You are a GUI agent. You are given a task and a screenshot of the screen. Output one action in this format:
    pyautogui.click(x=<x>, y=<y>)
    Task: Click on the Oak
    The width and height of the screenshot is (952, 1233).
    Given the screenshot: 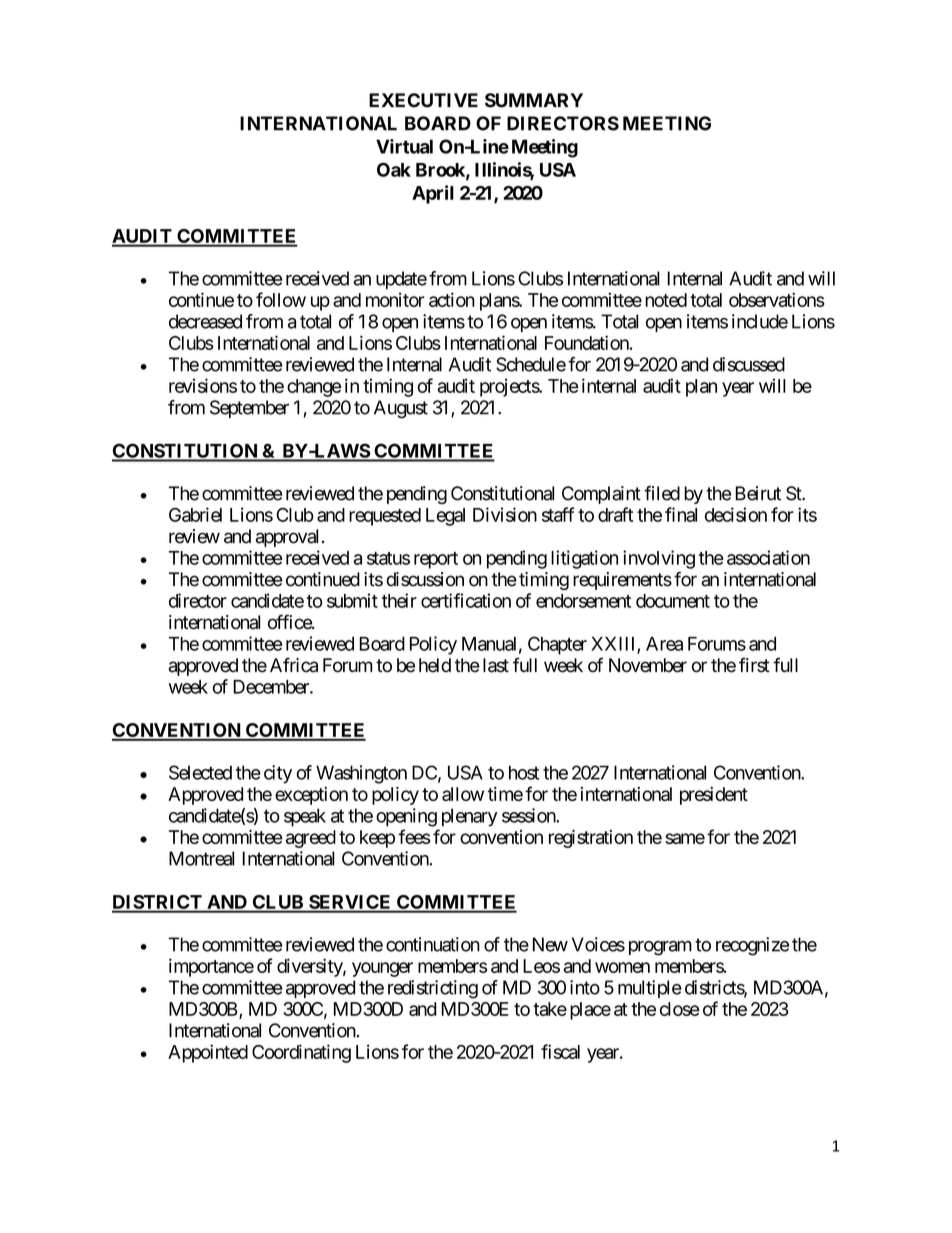 What is the action you would take?
    pyautogui.click(x=394, y=169)
